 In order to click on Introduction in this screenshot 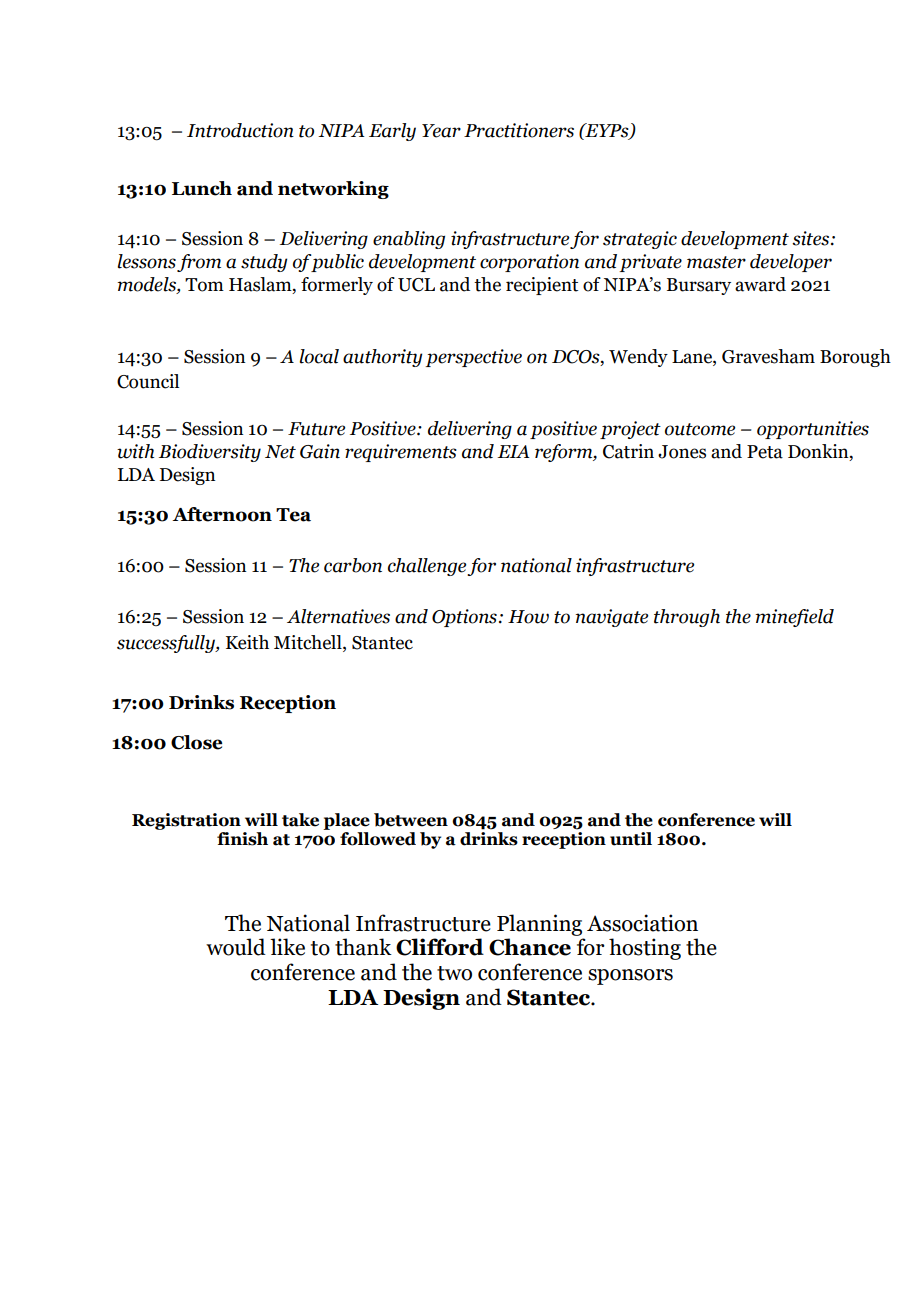, I will do `click(240, 130)`.
